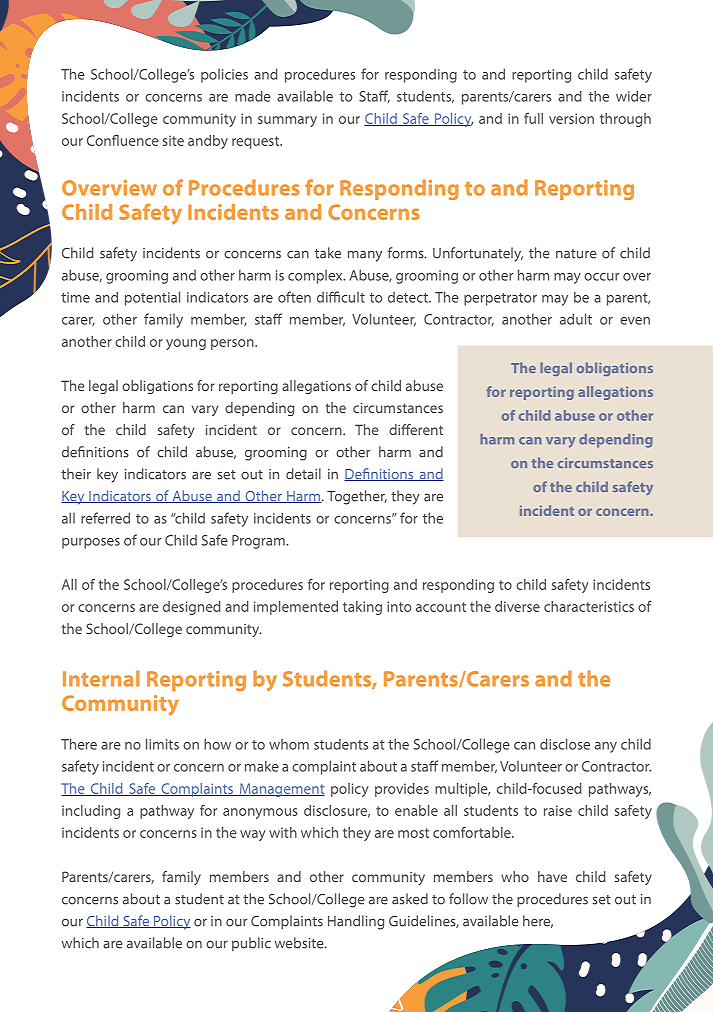 The height and width of the screenshot is (1012, 713). Describe the element at coordinates (356, 922) in the screenshot. I see `Handling` at that location.
